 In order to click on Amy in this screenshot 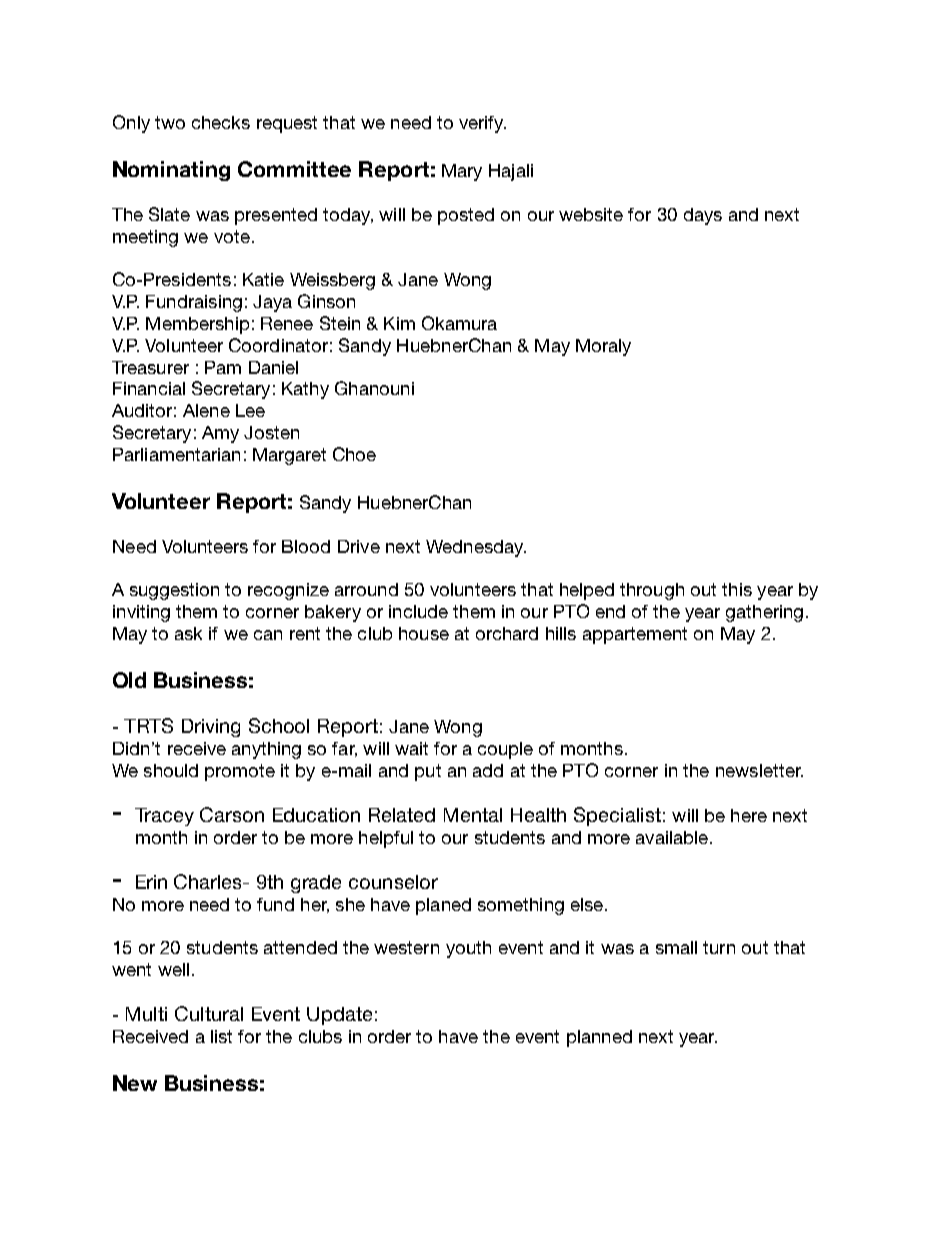, I will do `click(220, 434)`.
